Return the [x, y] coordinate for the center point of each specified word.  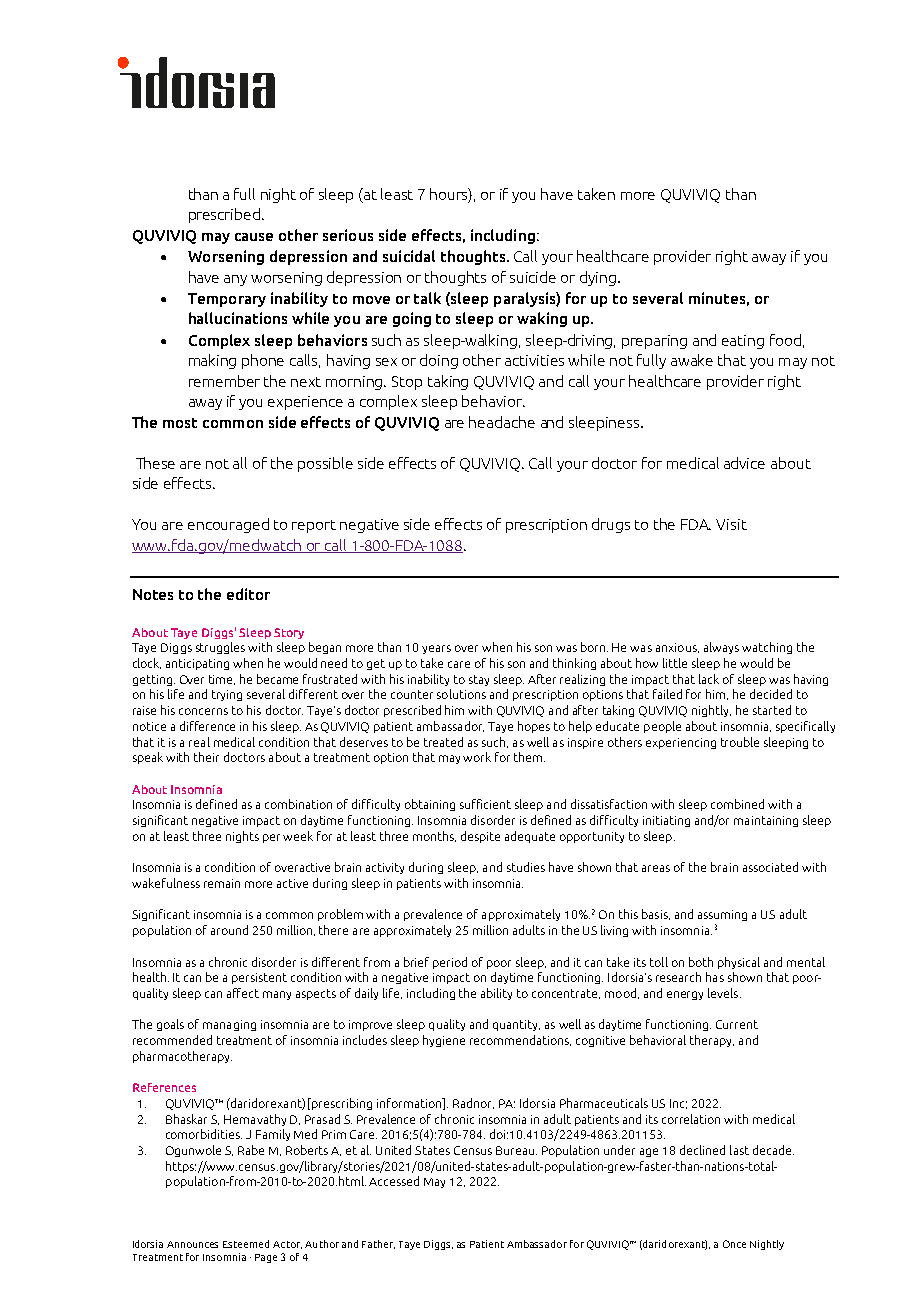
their [206, 757]
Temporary [227, 300]
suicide [533, 277]
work [477, 757]
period [450, 963]
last [739, 1150]
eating [743, 342]
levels [724, 993]
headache [502, 422]
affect [243, 993]
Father [378, 1244]
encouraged [228, 525]
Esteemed [246, 1244]
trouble [740, 742]
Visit [731, 524]
